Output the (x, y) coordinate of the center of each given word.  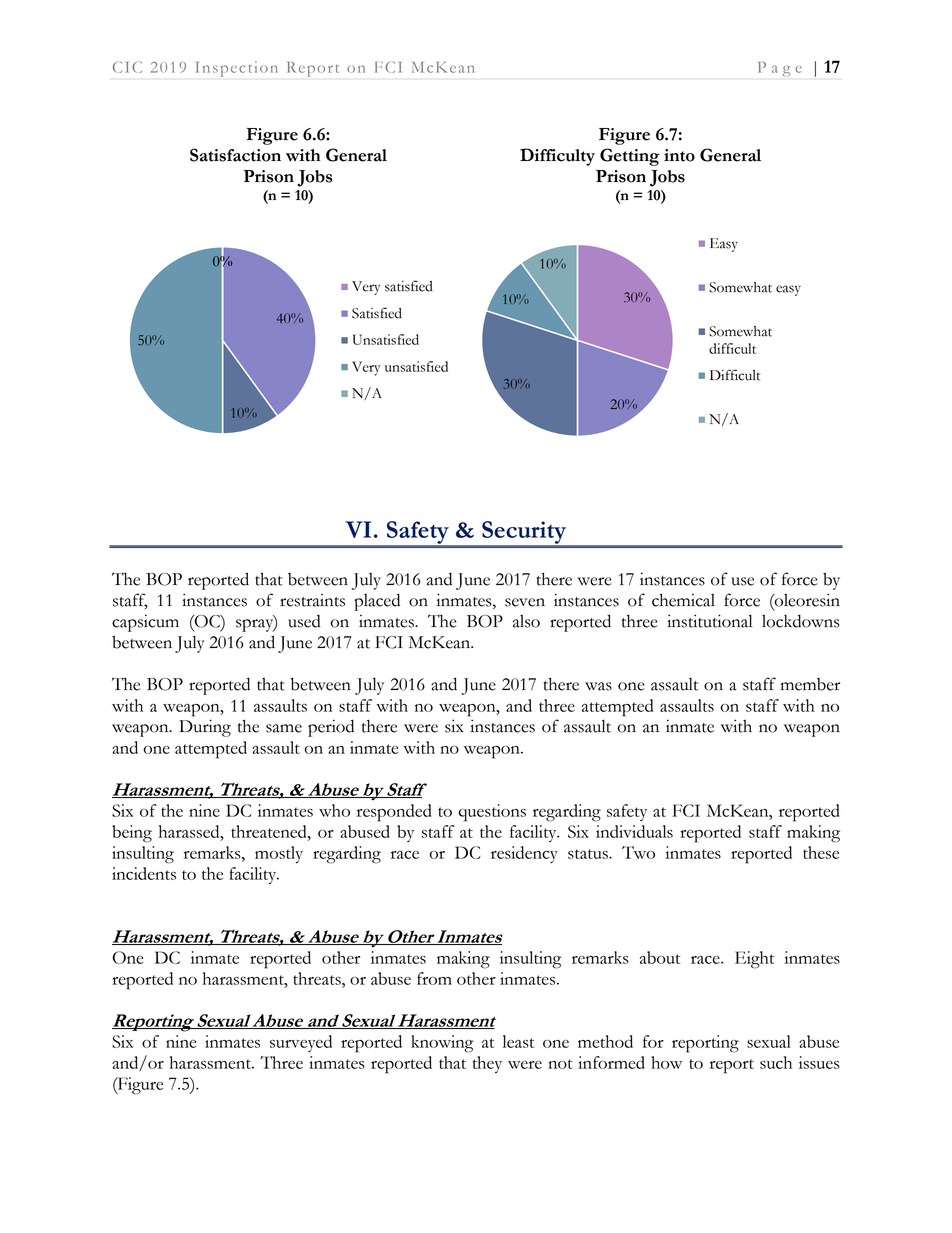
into (679, 155)
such (776, 1062)
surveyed (301, 1043)
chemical (683, 600)
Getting (630, 157)
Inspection (237, 69)
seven (525, 602)
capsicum (145, 623)
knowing (442, 1044)
